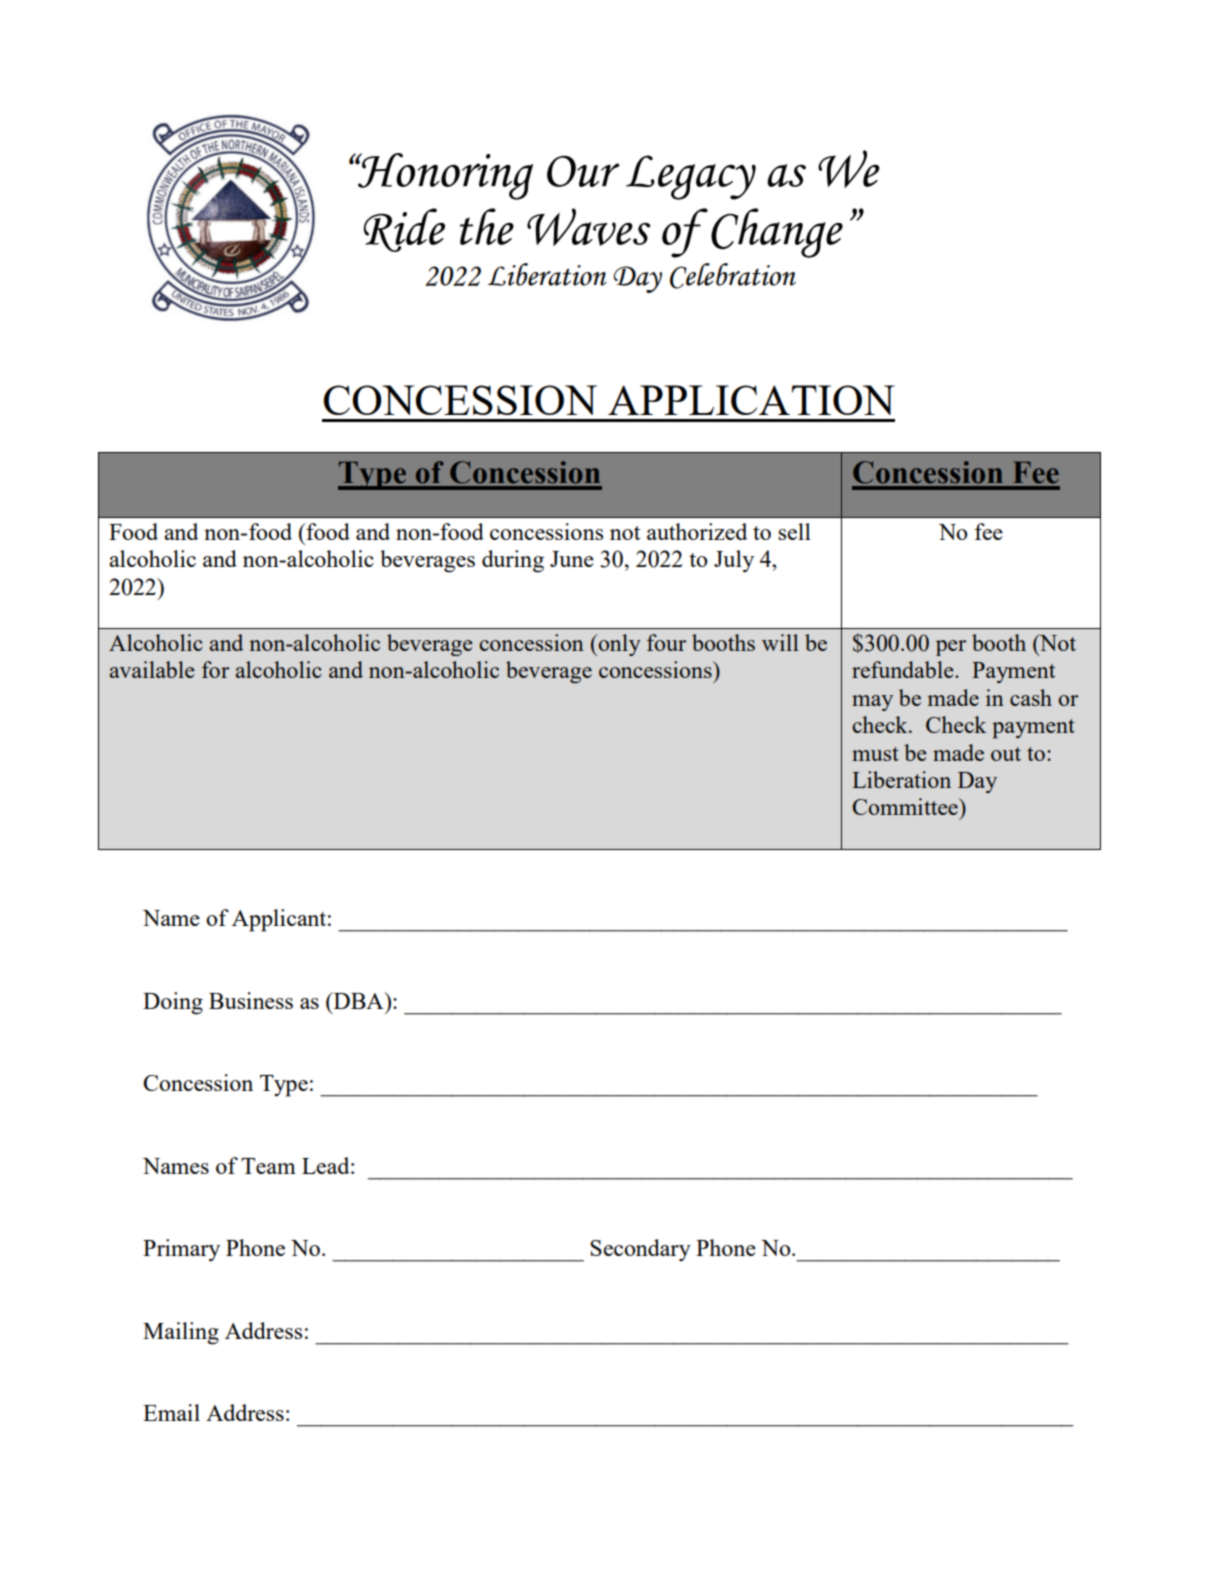 Image resolution: width=1218 pixels, height=1577 pixels. I want to click on June, so click(572, 559).
